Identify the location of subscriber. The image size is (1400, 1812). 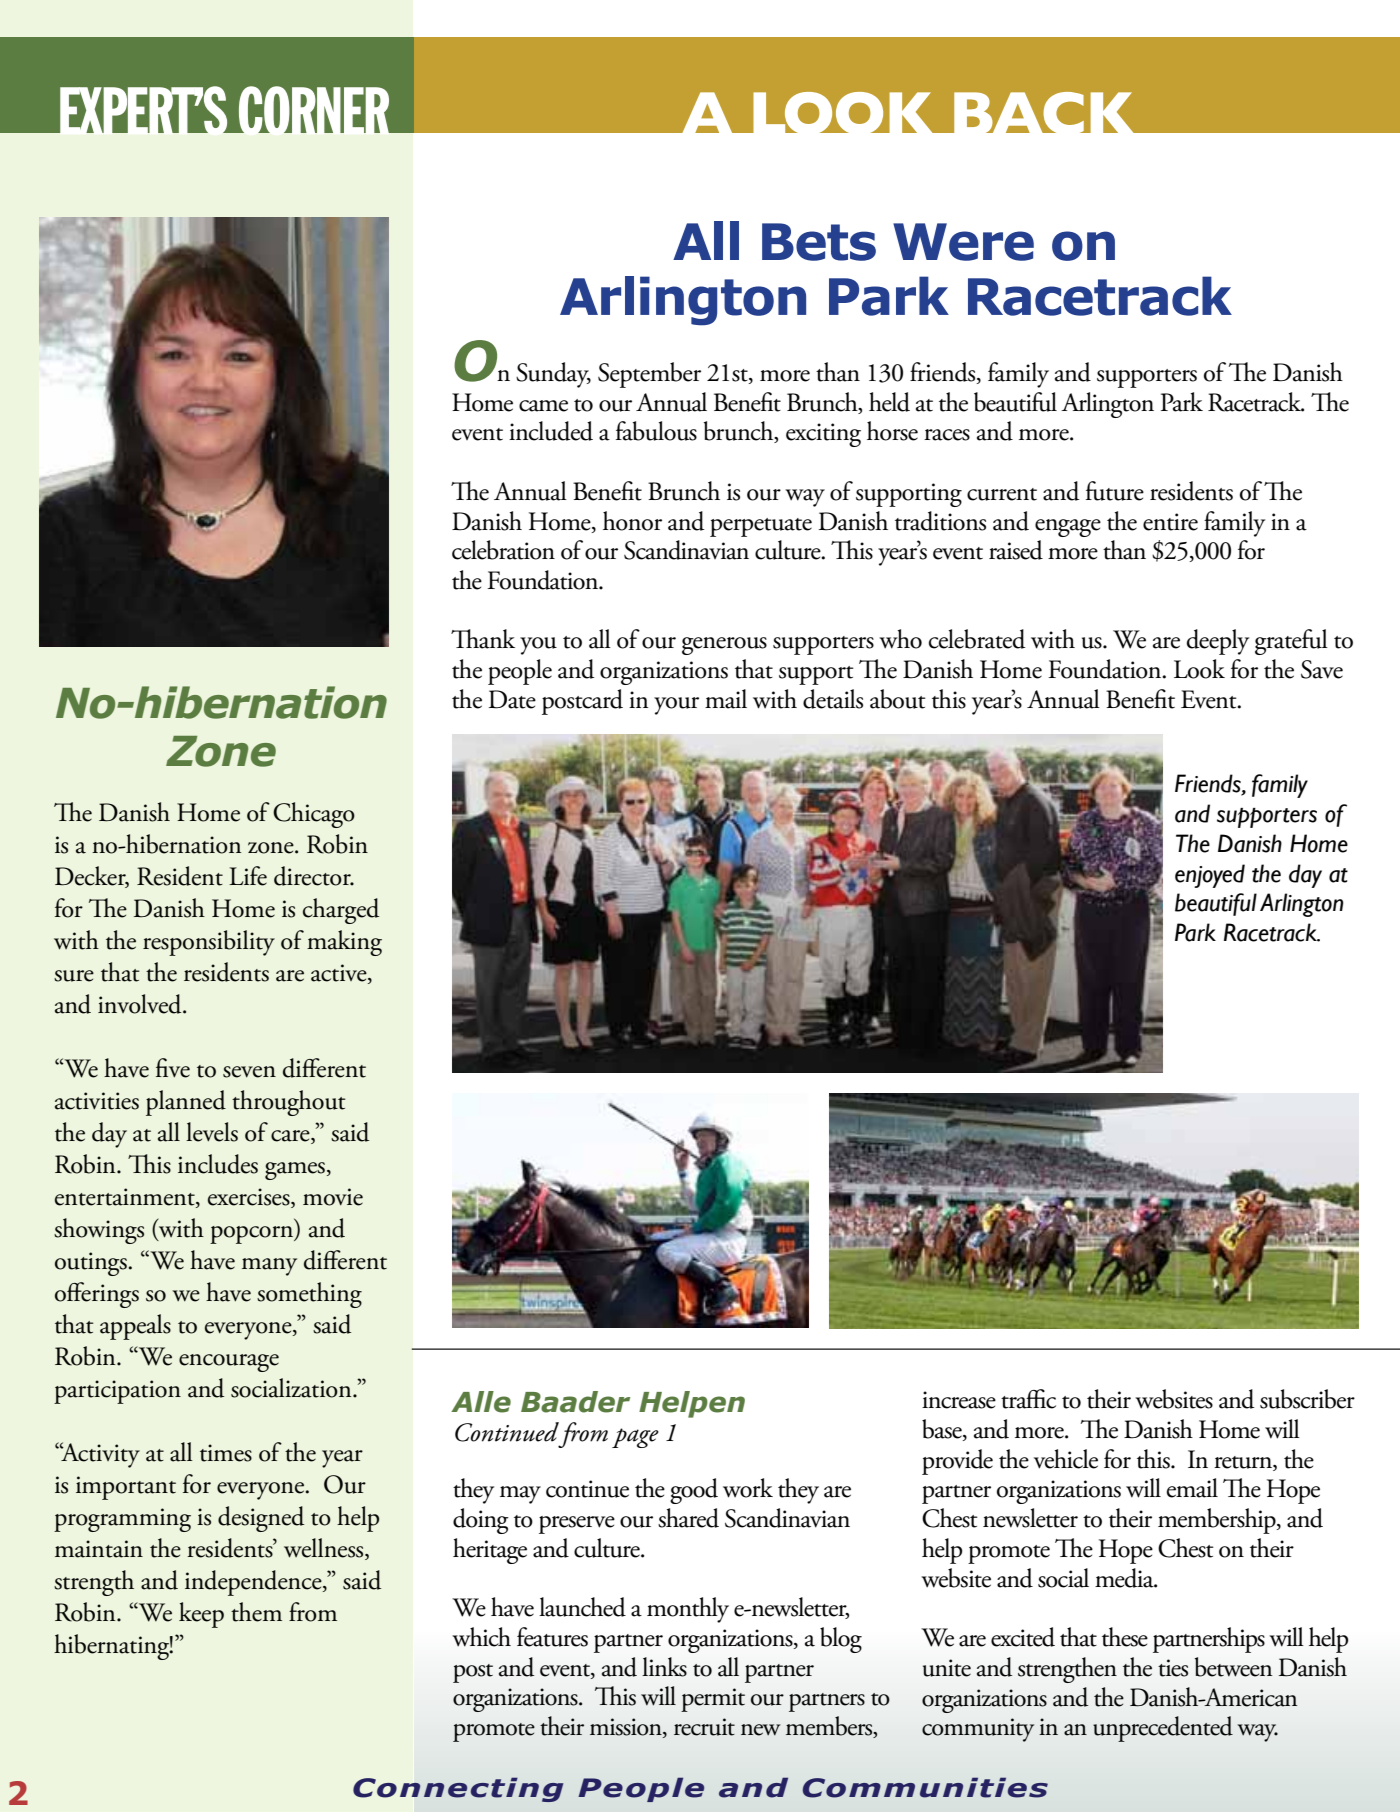
(1307, 1399).
